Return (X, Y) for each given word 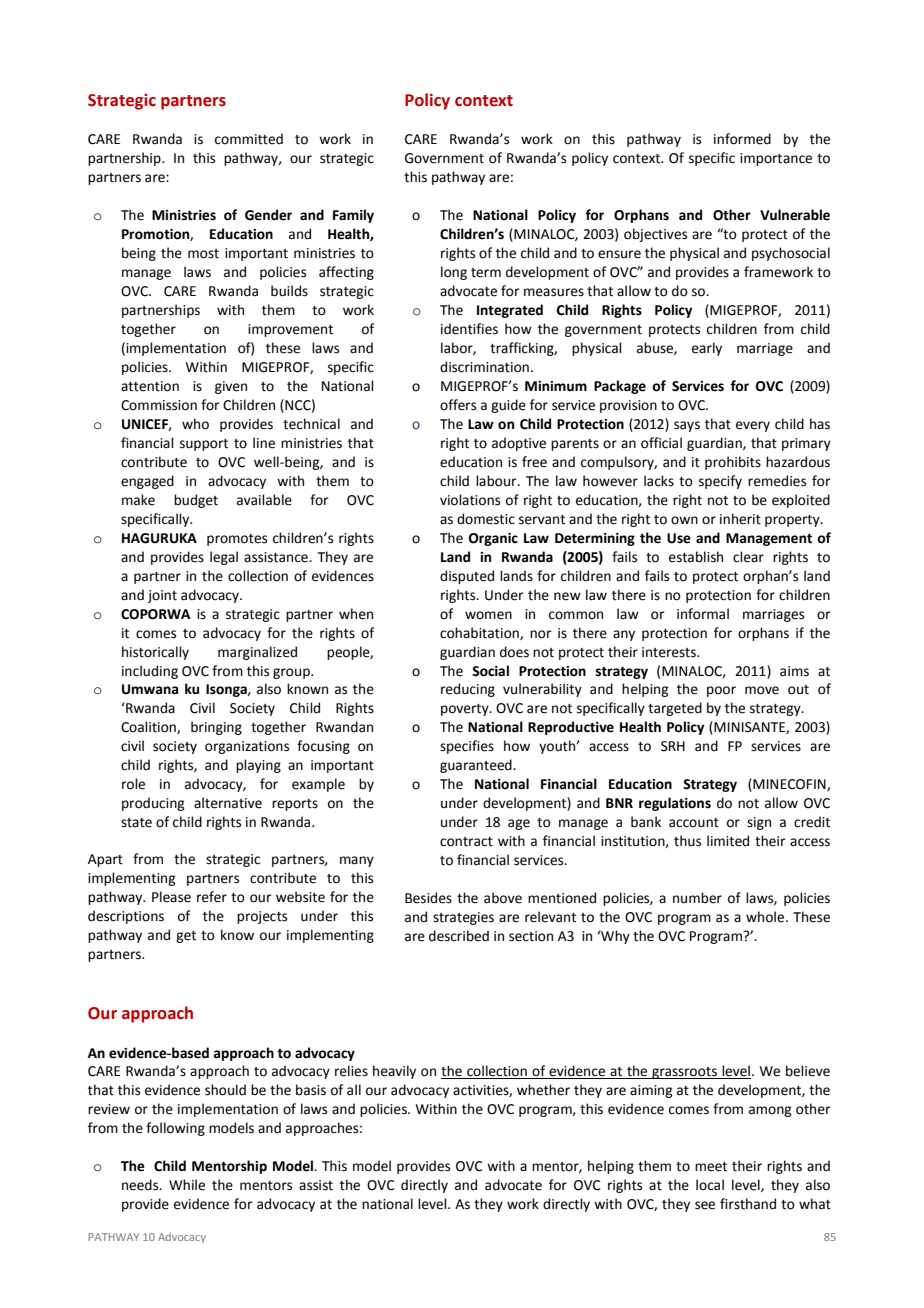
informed (742, 139)
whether (543, 1090)
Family (353, 216)
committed (249, 139)
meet (711, 1167)
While (187, 1185)
